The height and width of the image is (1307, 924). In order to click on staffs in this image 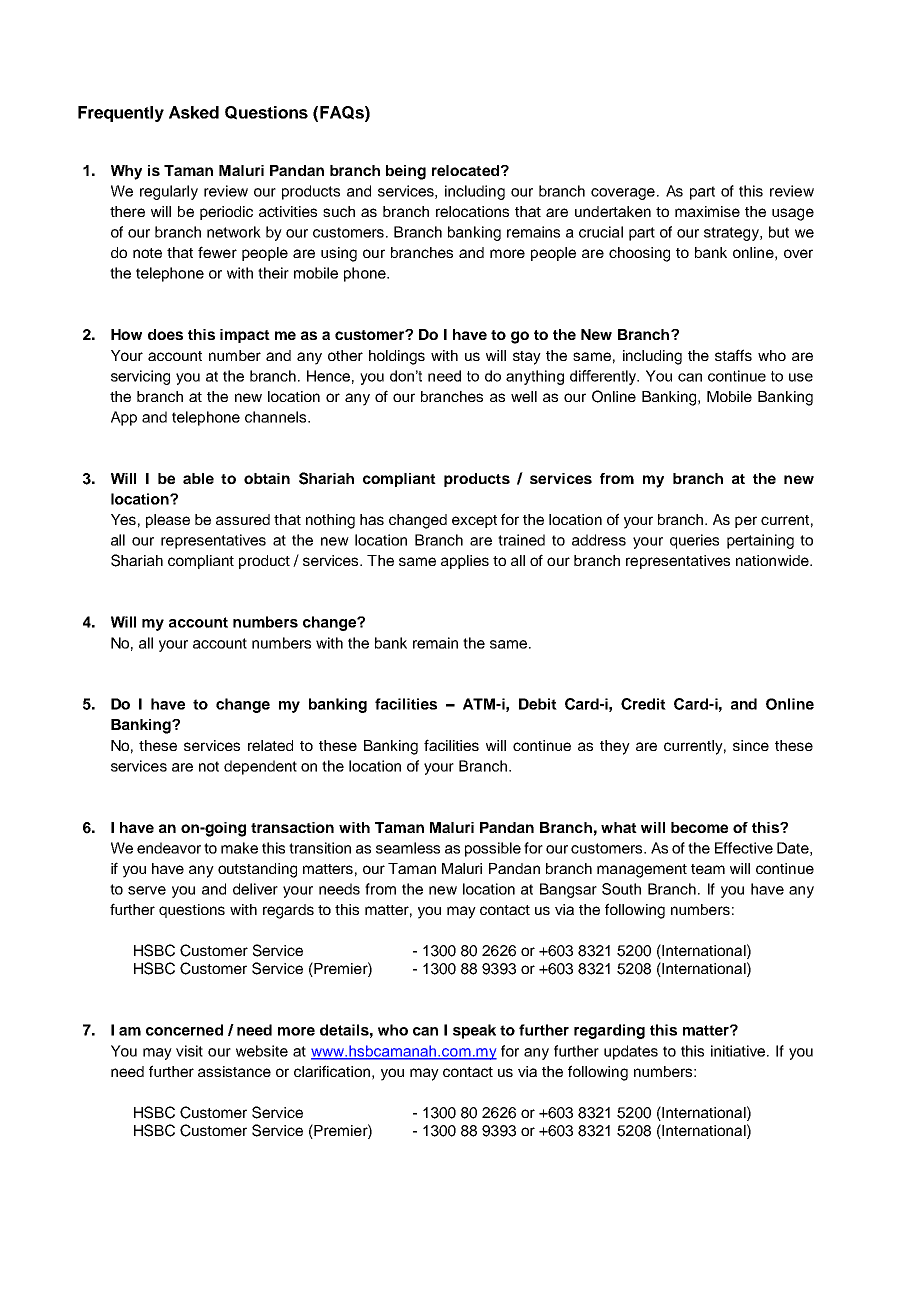, I will do `click(733, 355)`.
